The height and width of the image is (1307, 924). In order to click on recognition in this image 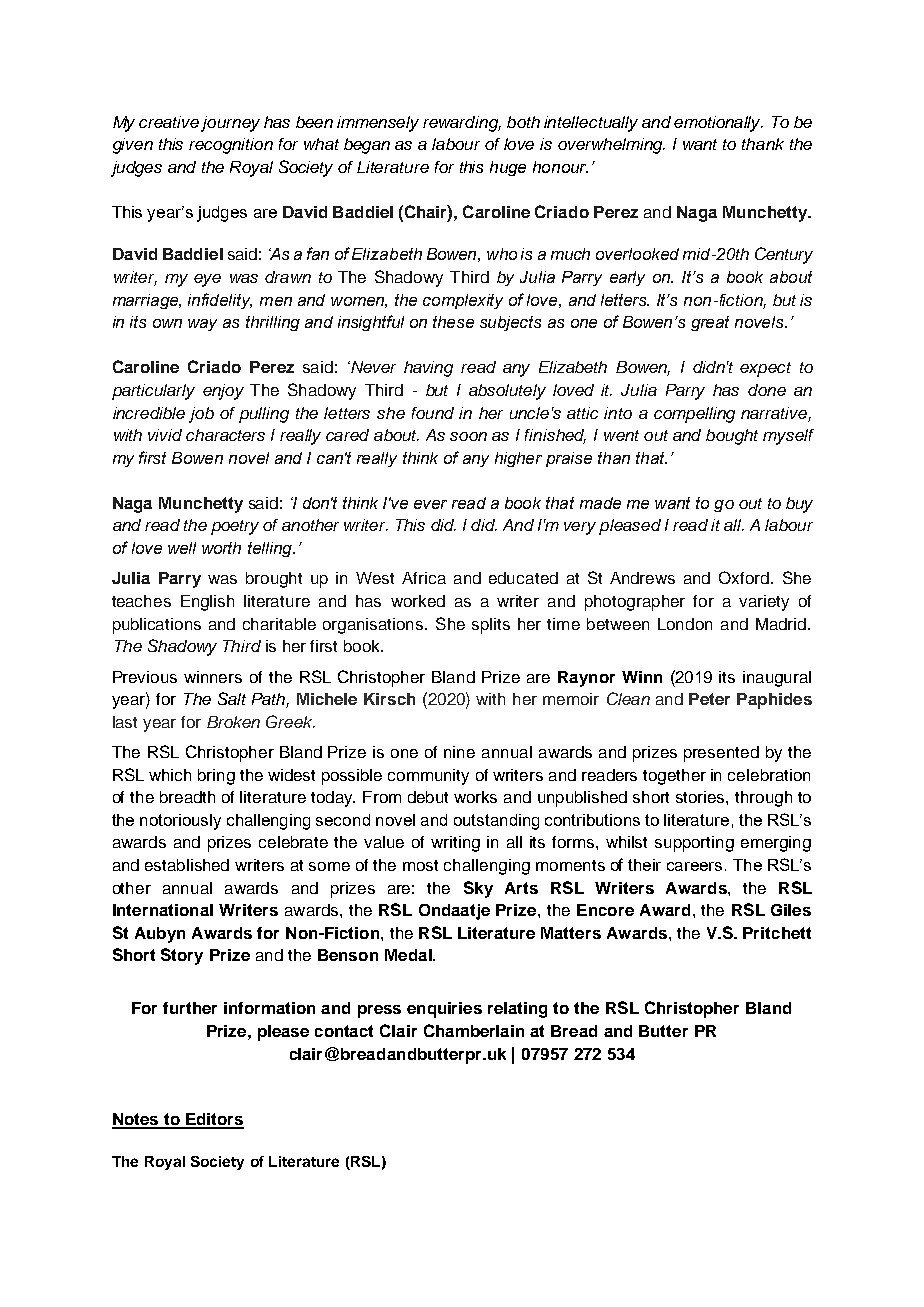, I will do `click(231, 146)`.
